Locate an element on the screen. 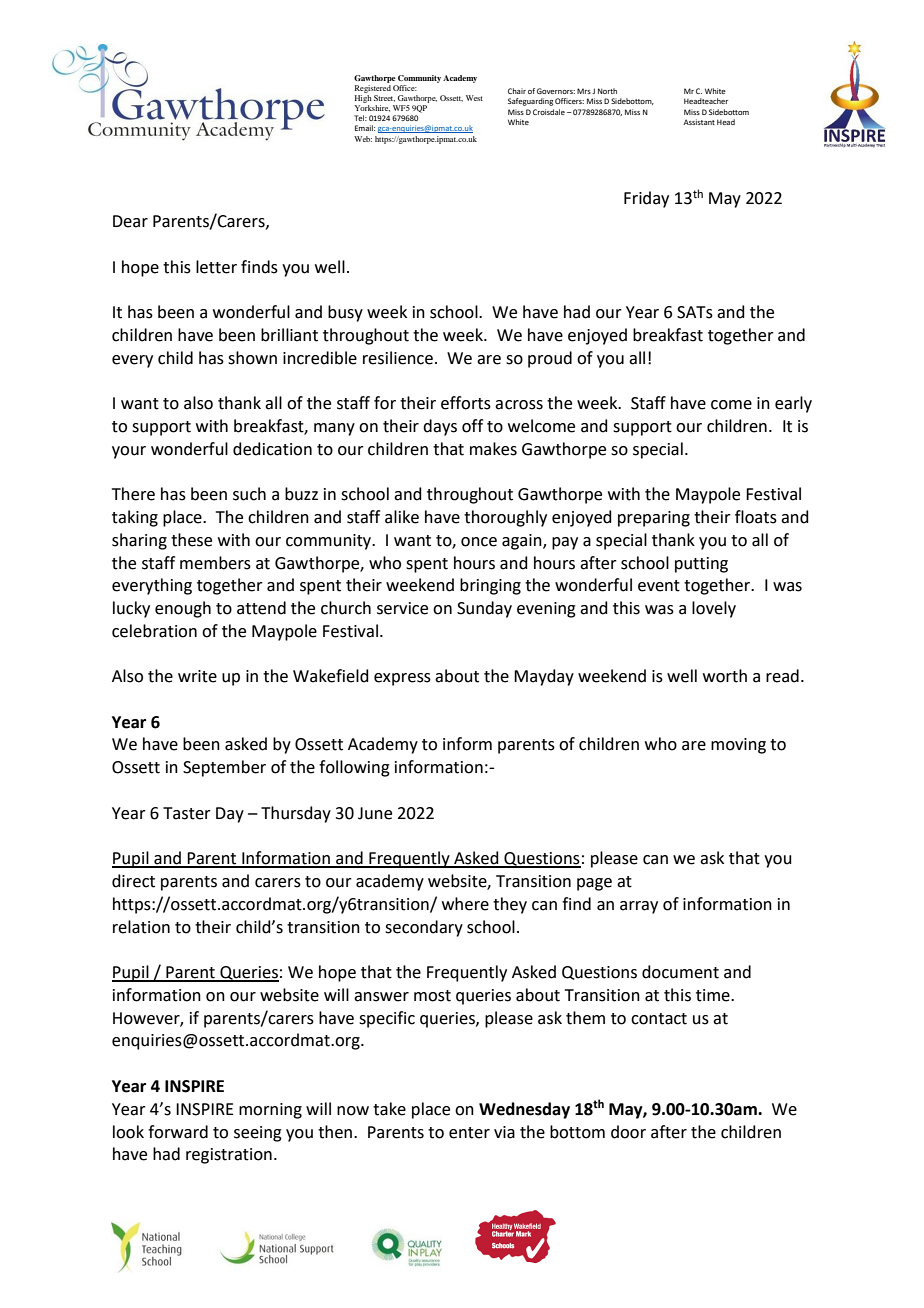 This screenshot has width=924, height=1308. forward is located at coordinates (178, 1132).
